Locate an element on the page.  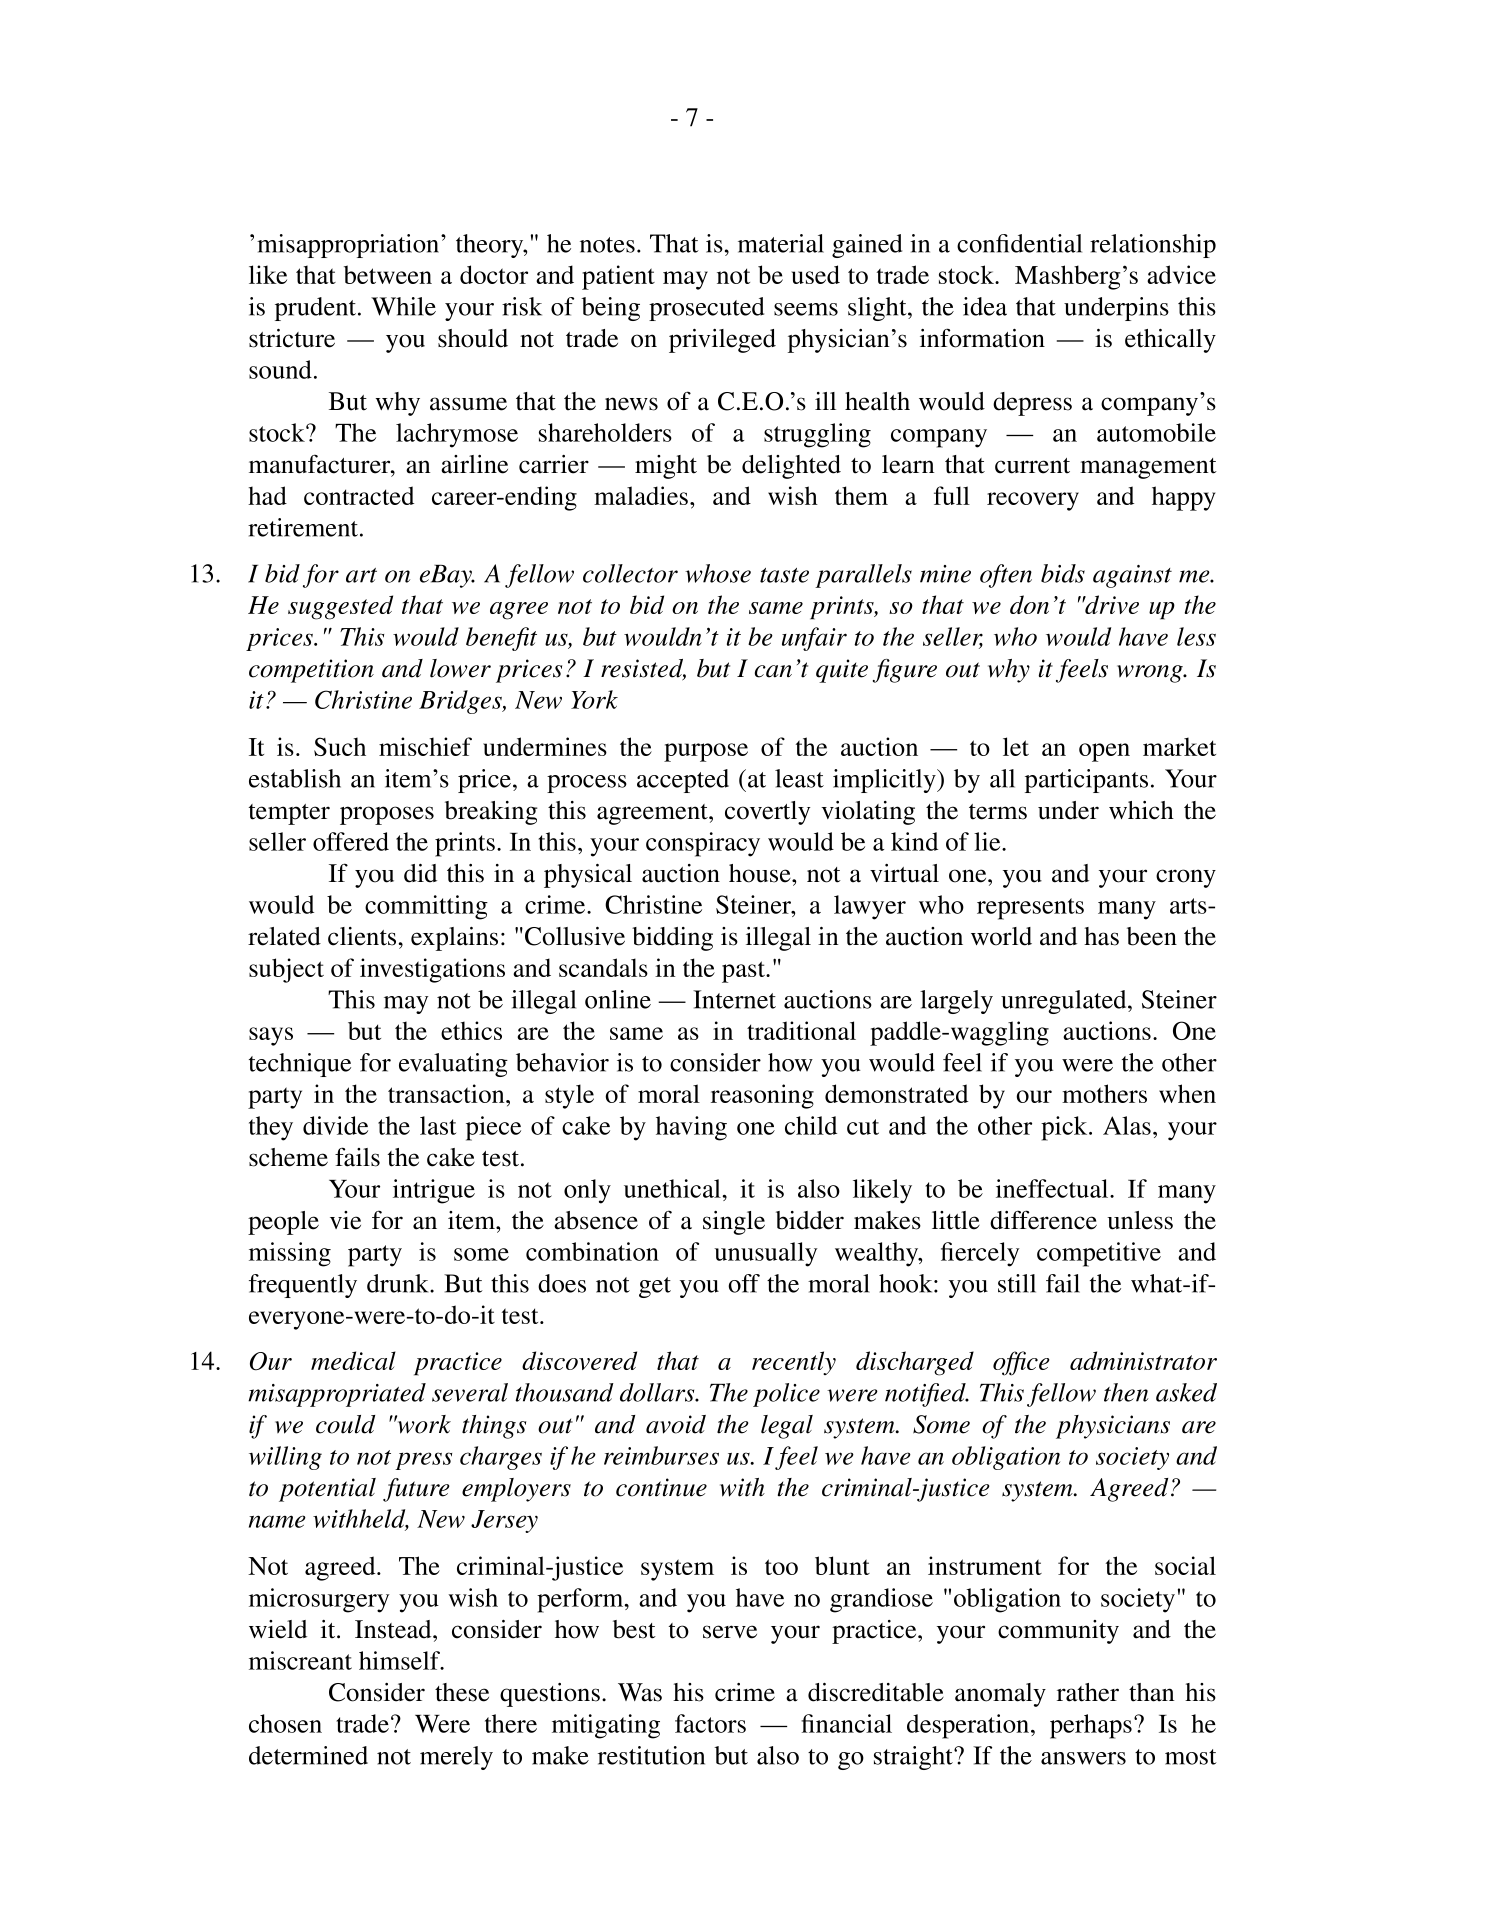
prosecuted is located at coordinates (706, 309).
